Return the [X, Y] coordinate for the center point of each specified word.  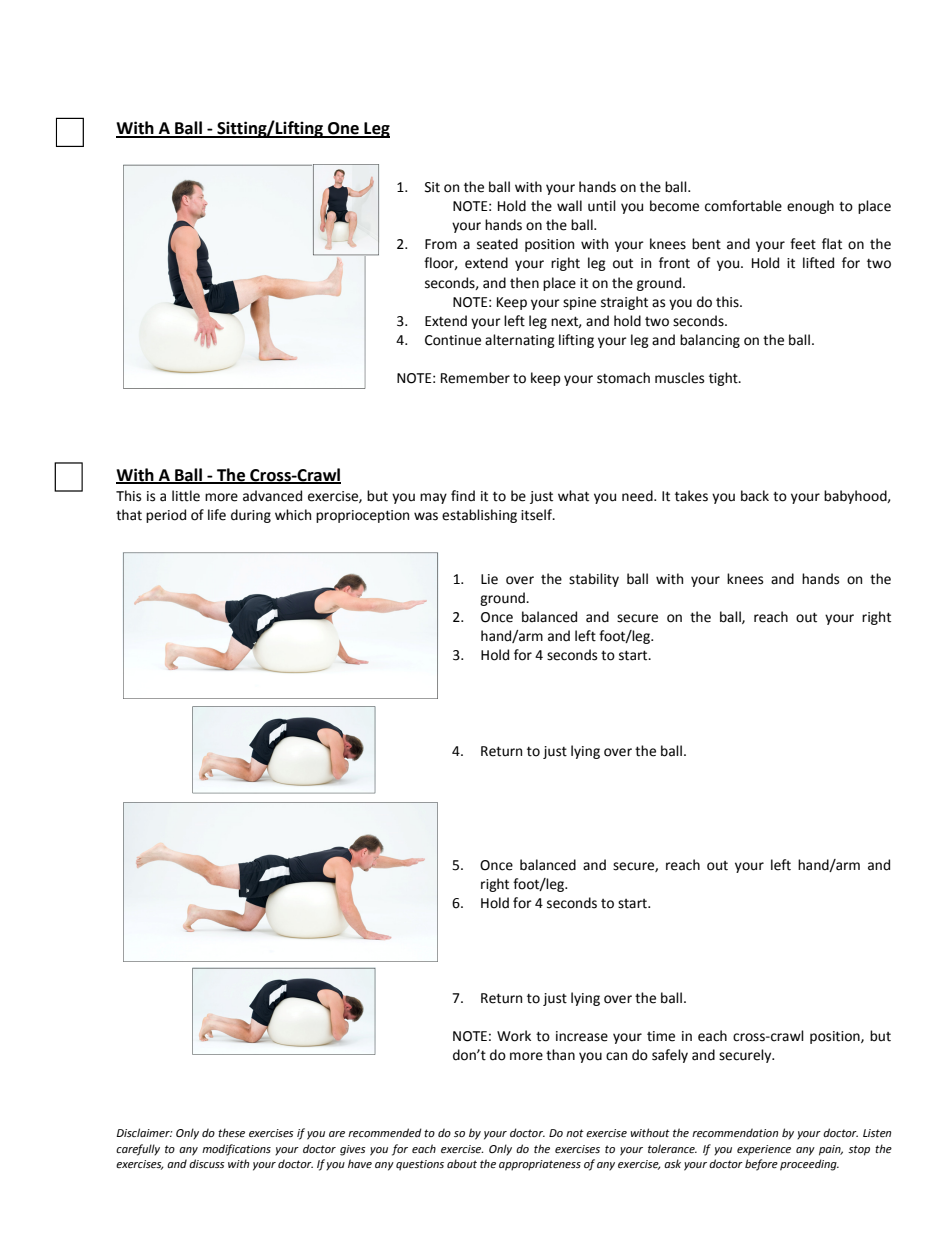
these [231, 1132]
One [343, 129]
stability [594, 580]
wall [569, 205]
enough [810, 207]
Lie [489, 579]
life [217, 515]
